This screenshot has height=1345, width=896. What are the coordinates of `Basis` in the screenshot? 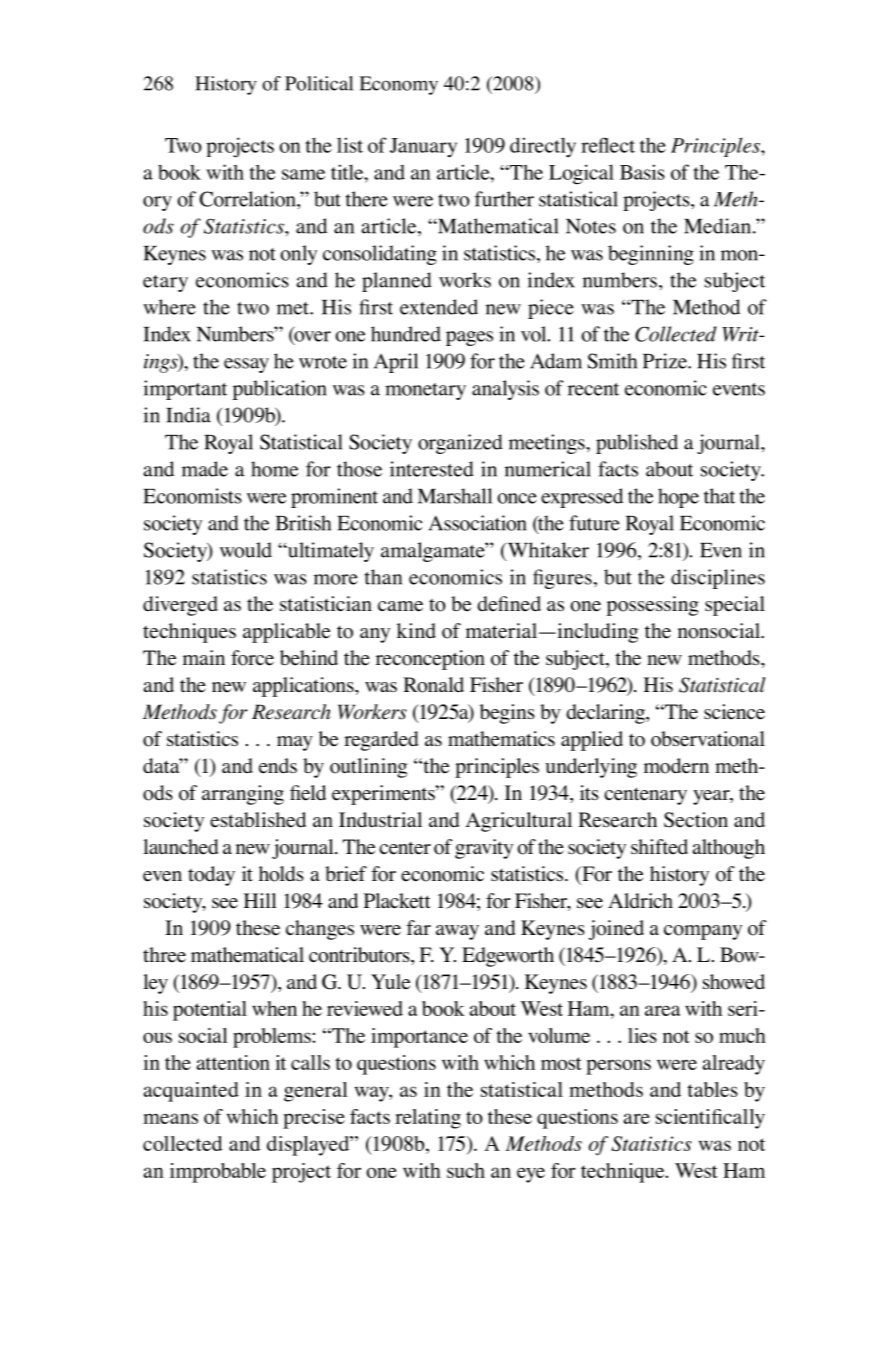 It's located at (642, 172).
